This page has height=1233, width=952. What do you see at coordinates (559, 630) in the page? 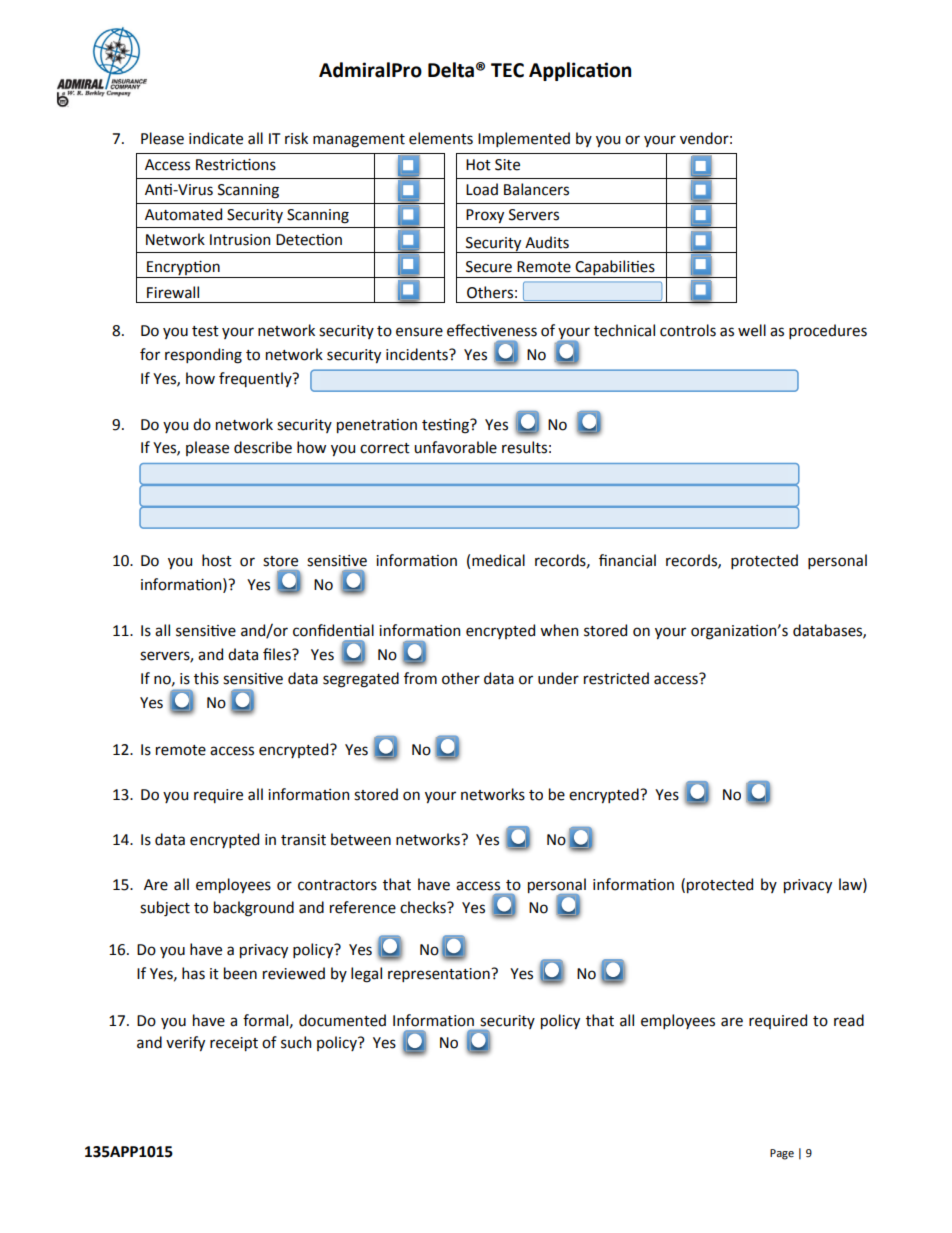
I see `when` at bounding box center [559, 630].
